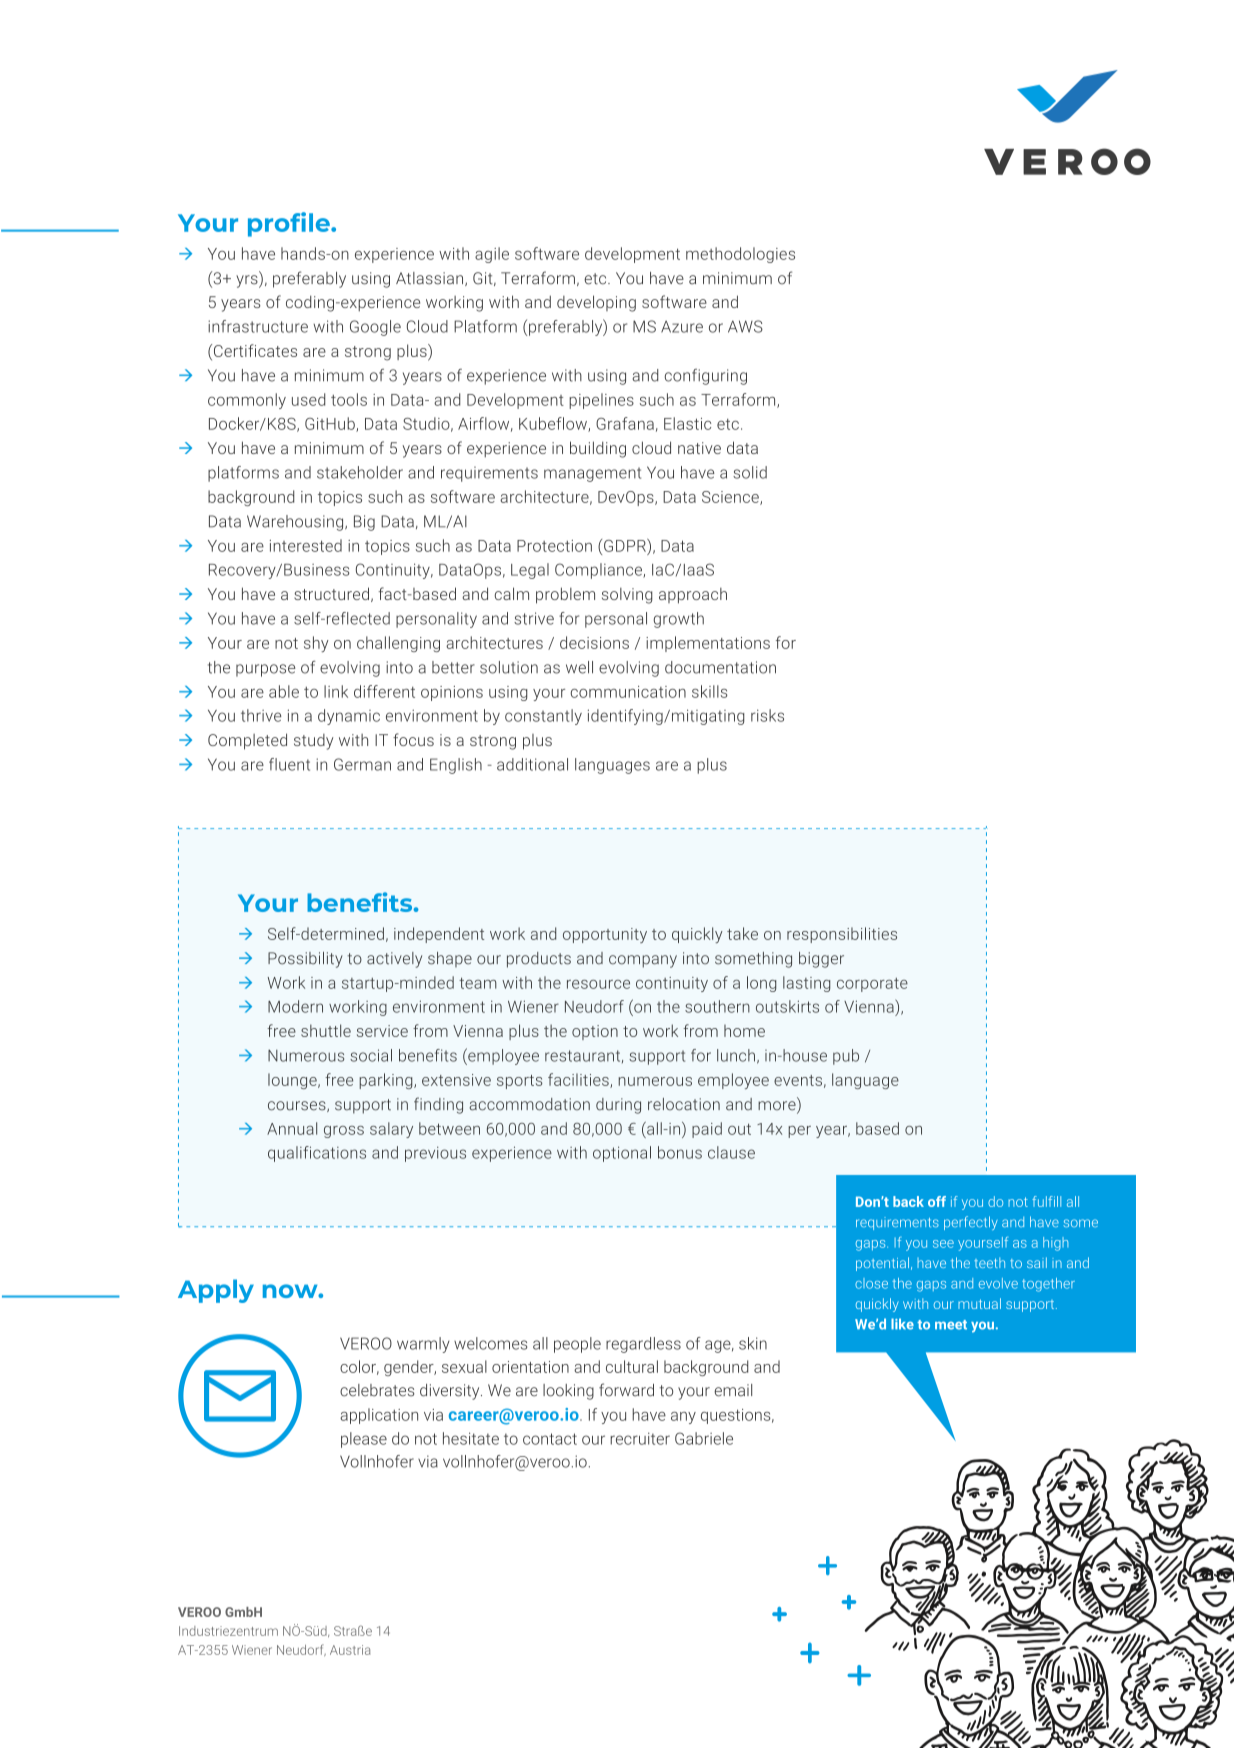 This page has width=1235, height=1748. Describe the element at coordinates (704, 1438) in the page. I see `Gabriele` at that location.
